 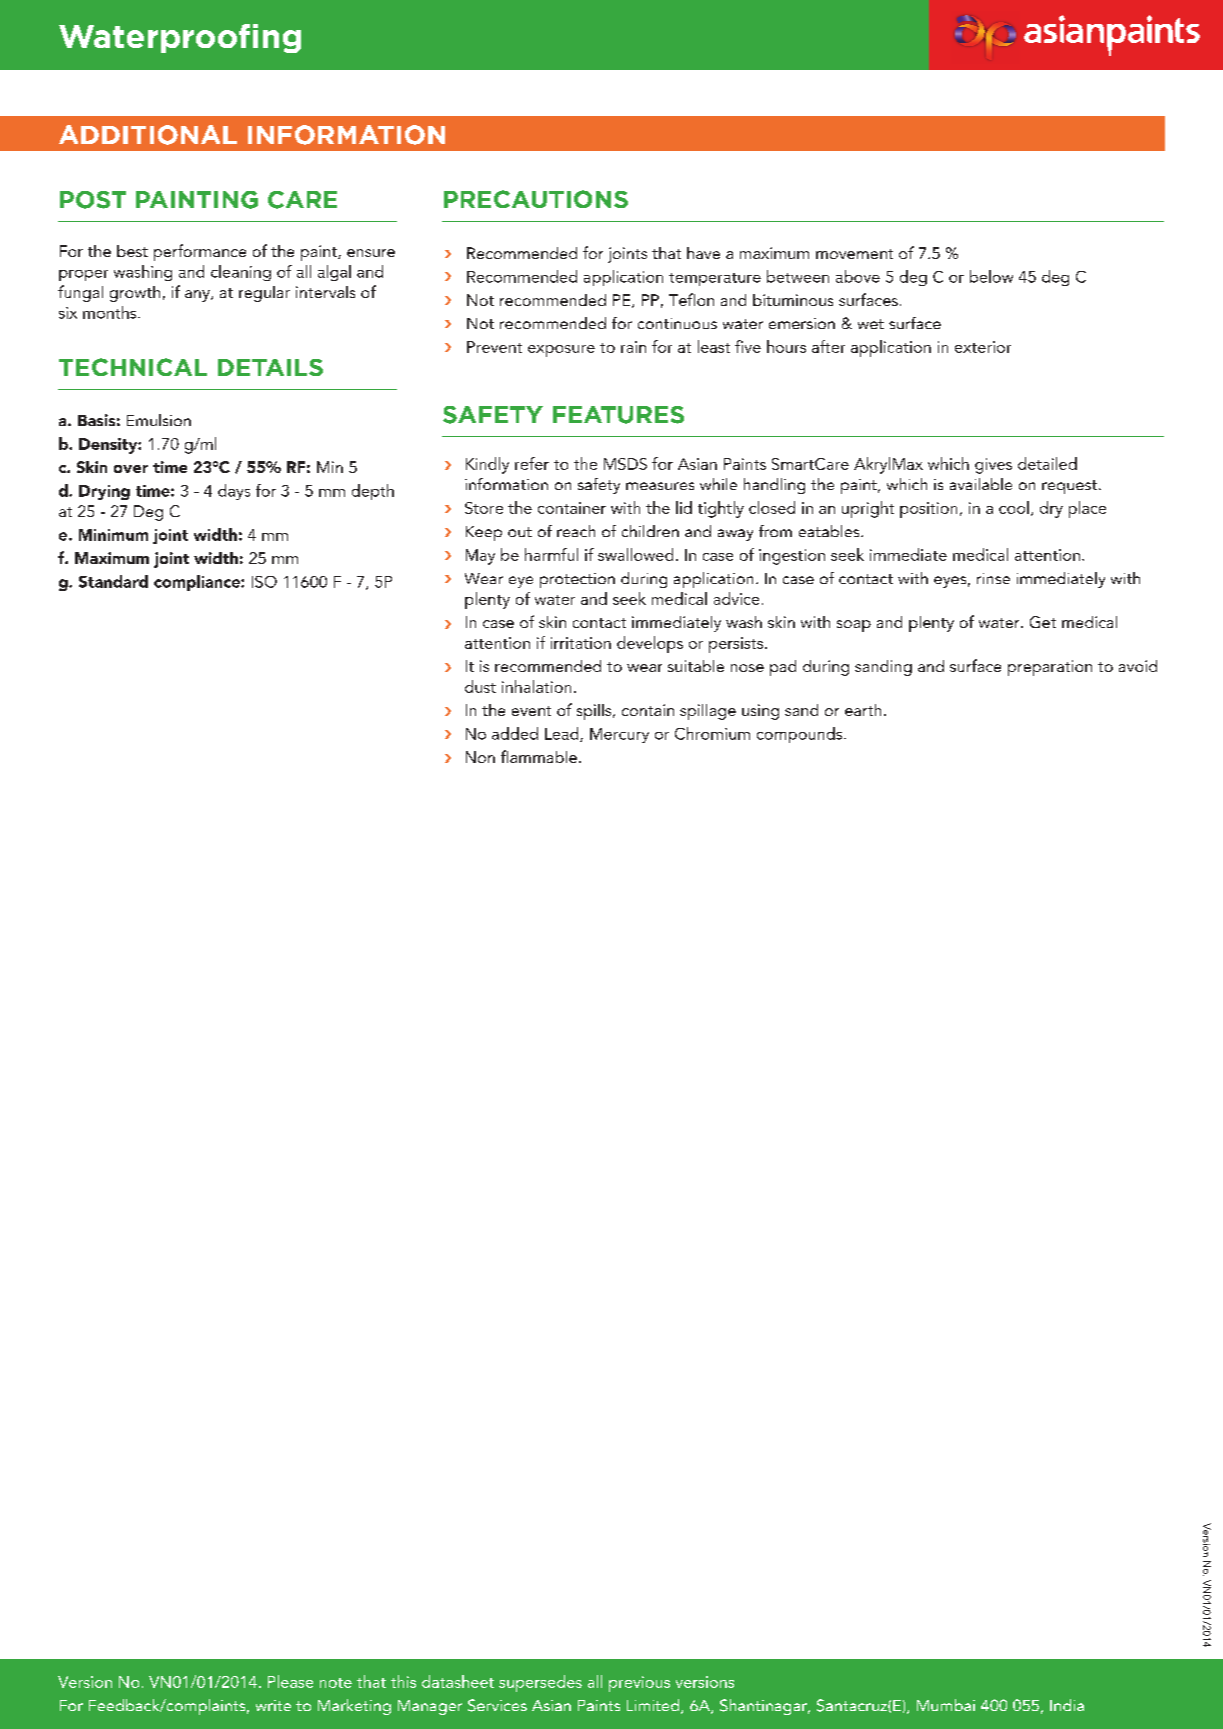 I want to click on PRECAUTIONS, so click(x=536, y=199).
